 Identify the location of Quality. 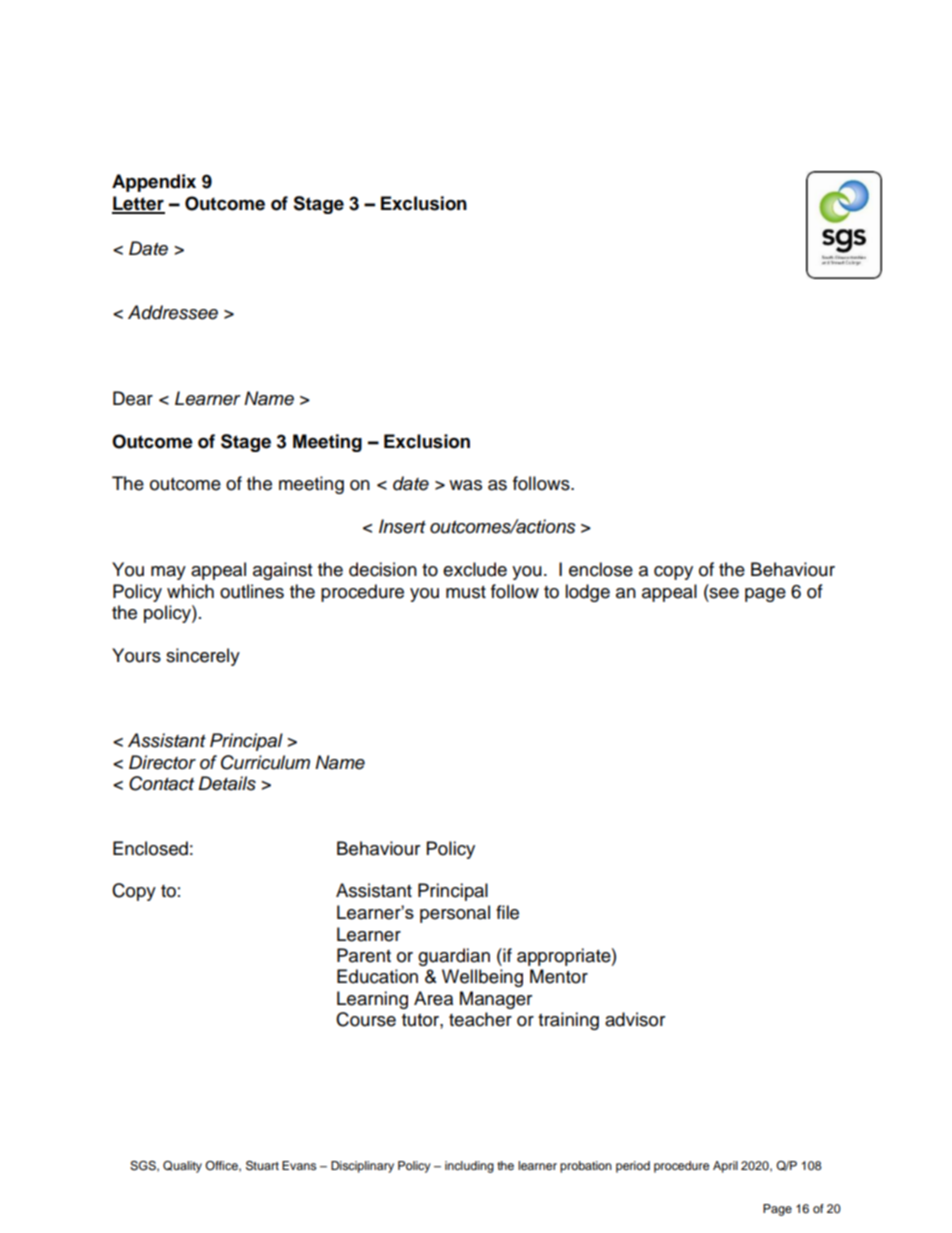
(182, 1167).
